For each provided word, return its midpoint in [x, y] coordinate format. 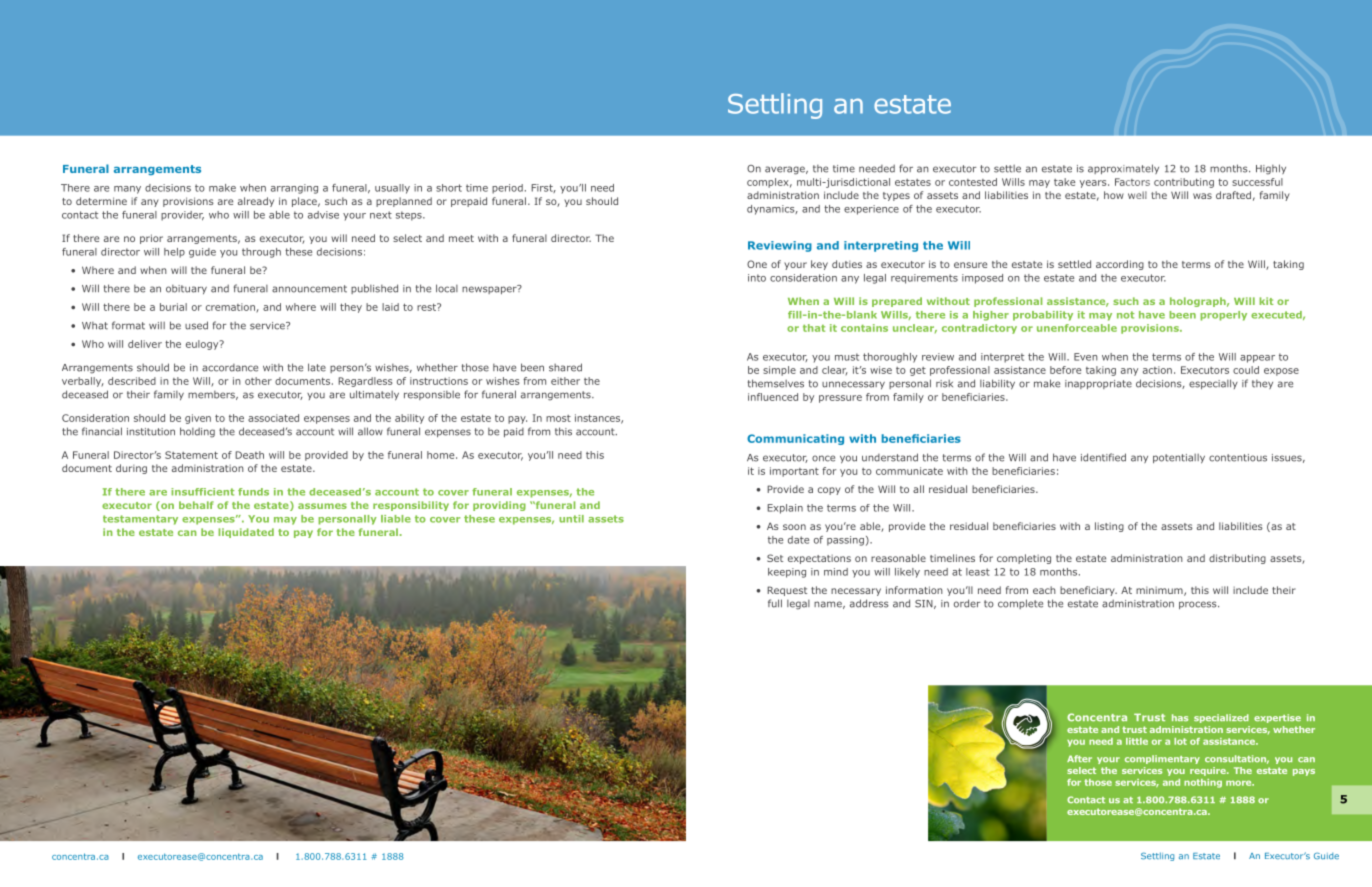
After [1079, 758]
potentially [1179, 459]
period [507, 189]
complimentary [1162, 759]
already [256, 202]
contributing [1184, 183]
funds [253, 492]
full [775, 603]
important [794, 472]
